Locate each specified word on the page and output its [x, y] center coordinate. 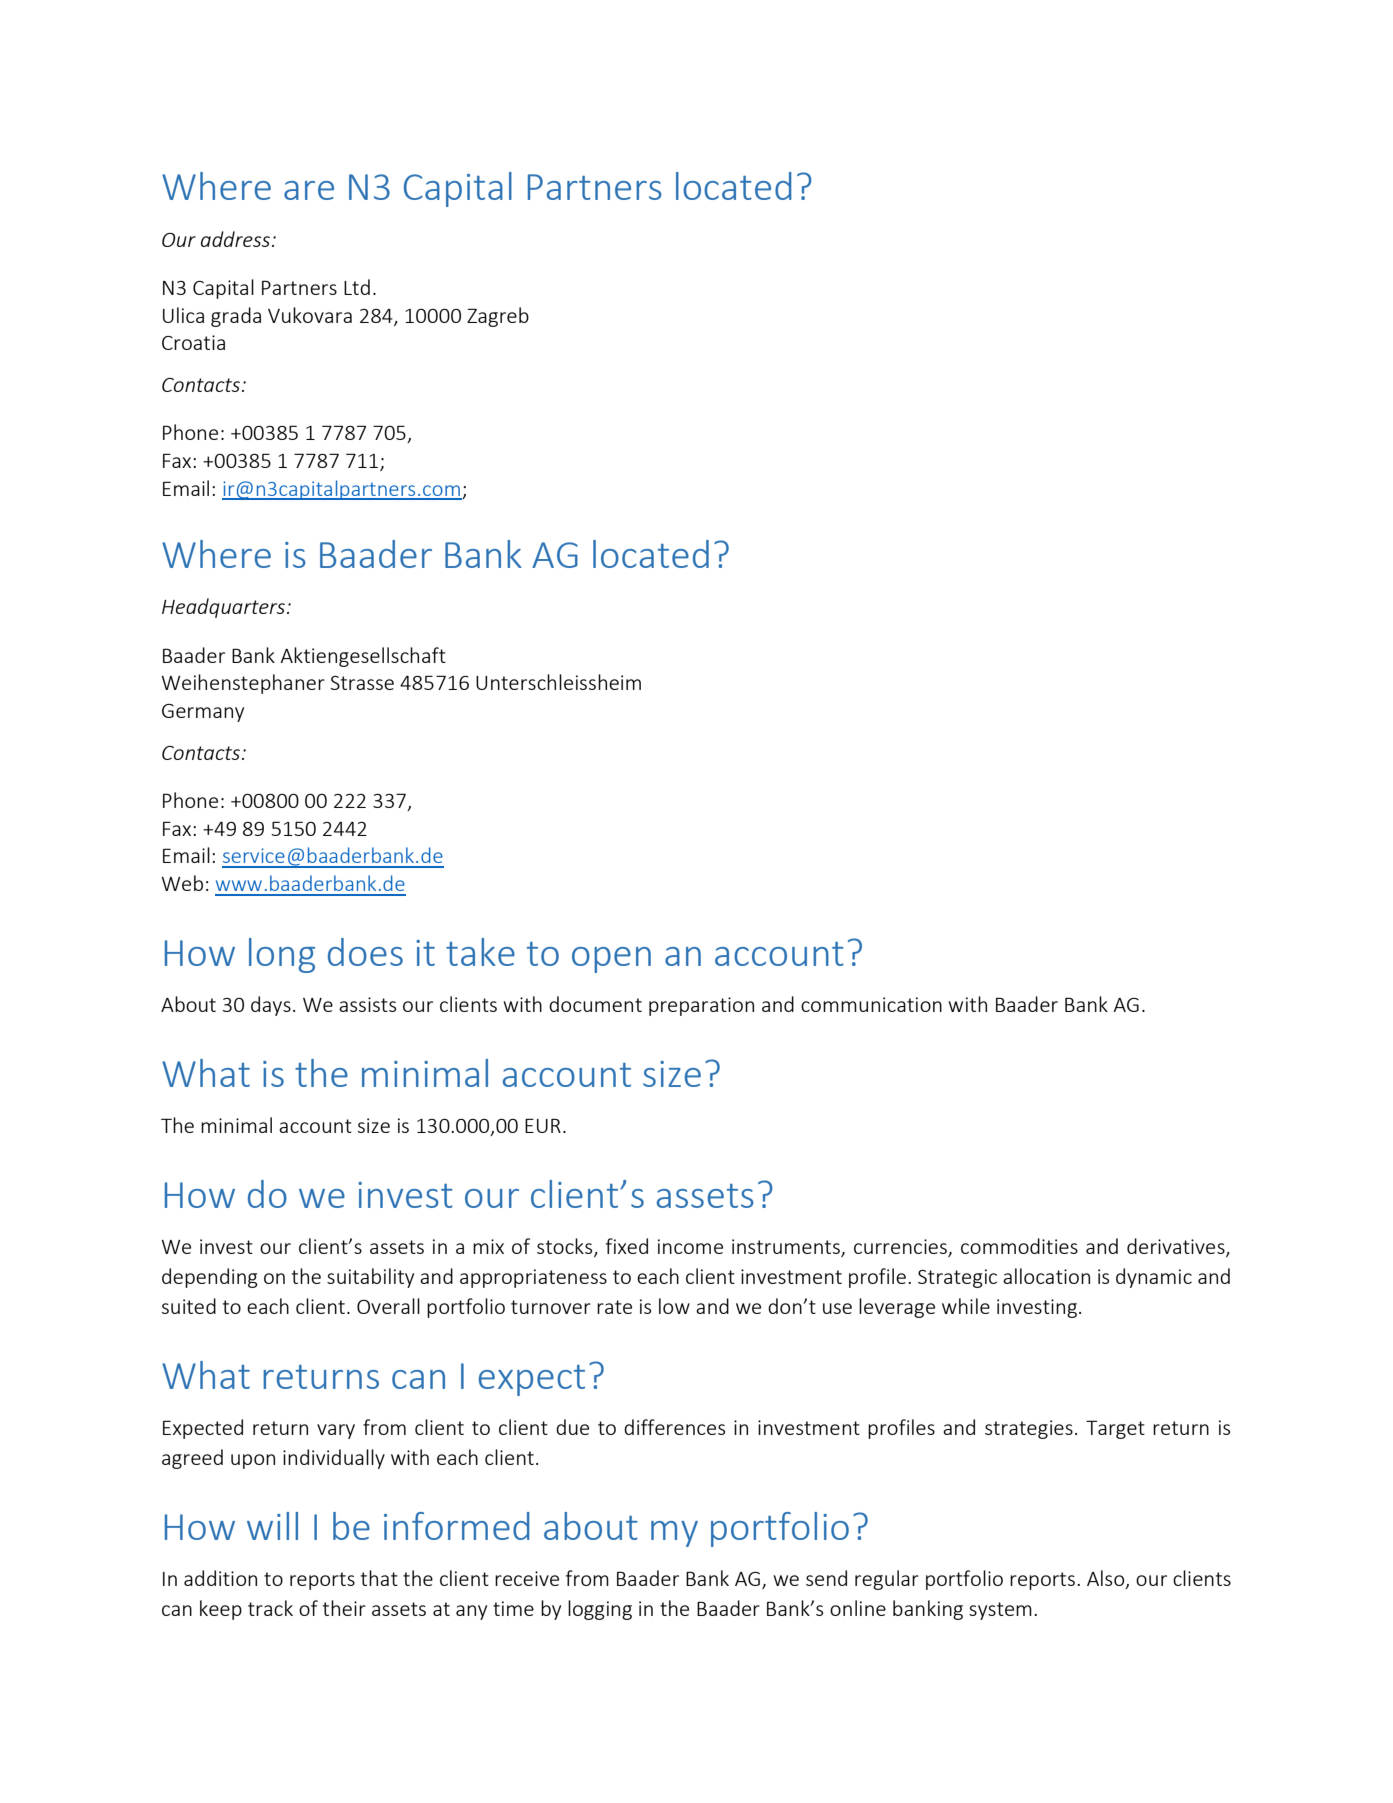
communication [871, 1004]
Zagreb [498, 317]
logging [600, 1610]
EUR [543, 1125]
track [270, 1608]
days [271, 1006]
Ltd [357, 287]
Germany [203, 713]
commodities [1019, 1246]
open [611, 960]
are [309, 190]
